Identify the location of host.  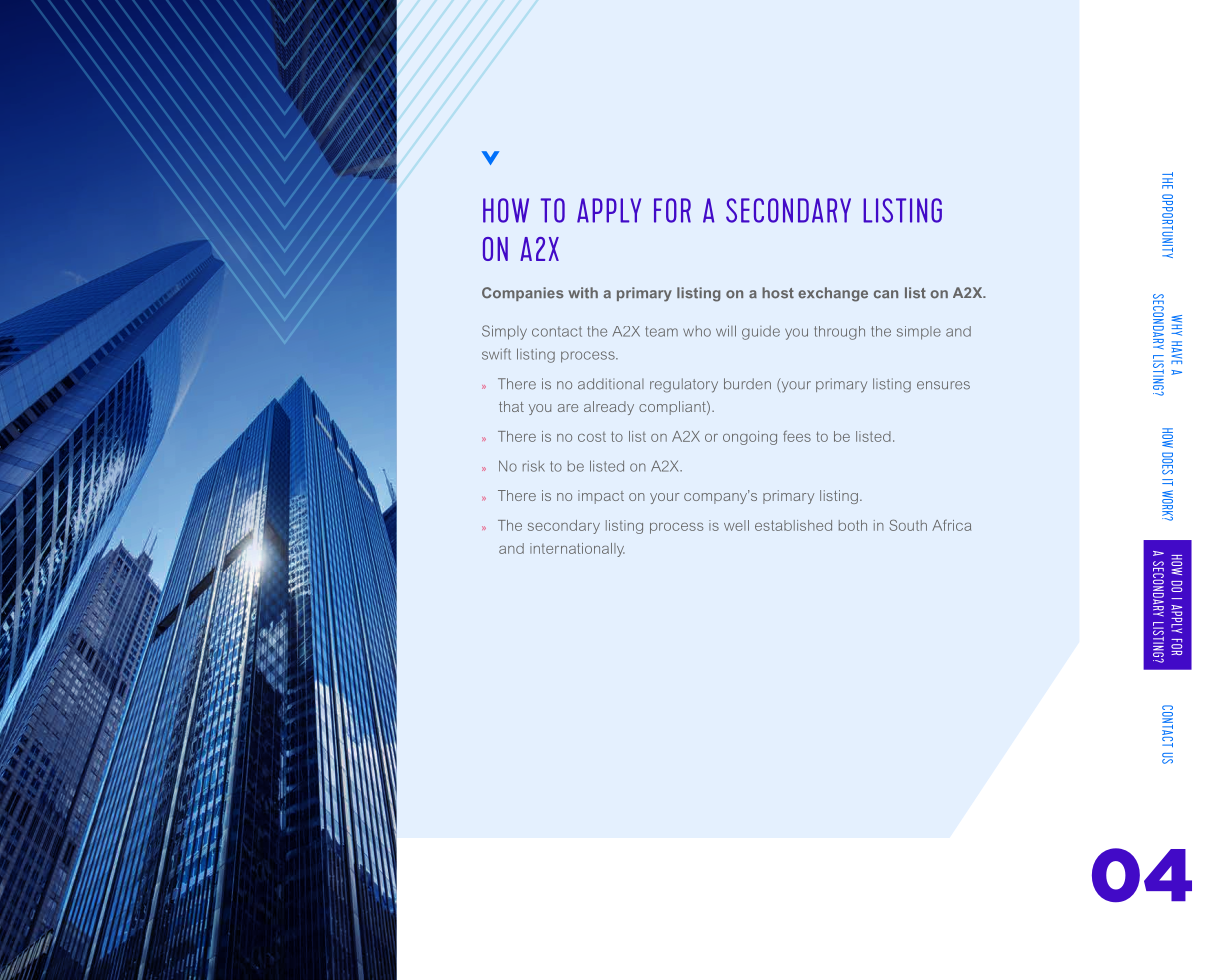
(778, 293).
